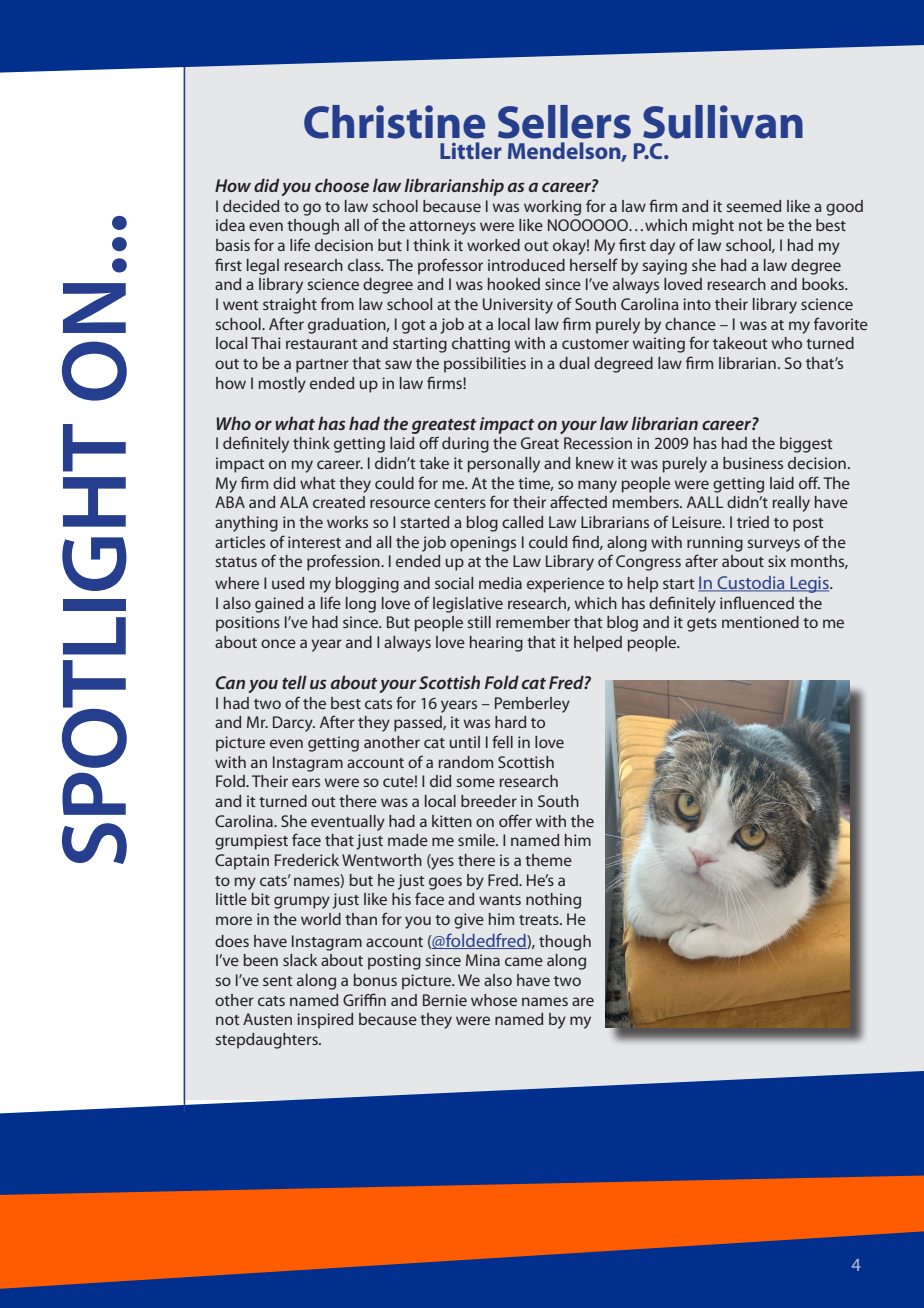 This document has width=924, height=1308. Describe the element at coordinates (494, 1000) in the document. I see `whose` at that location.
